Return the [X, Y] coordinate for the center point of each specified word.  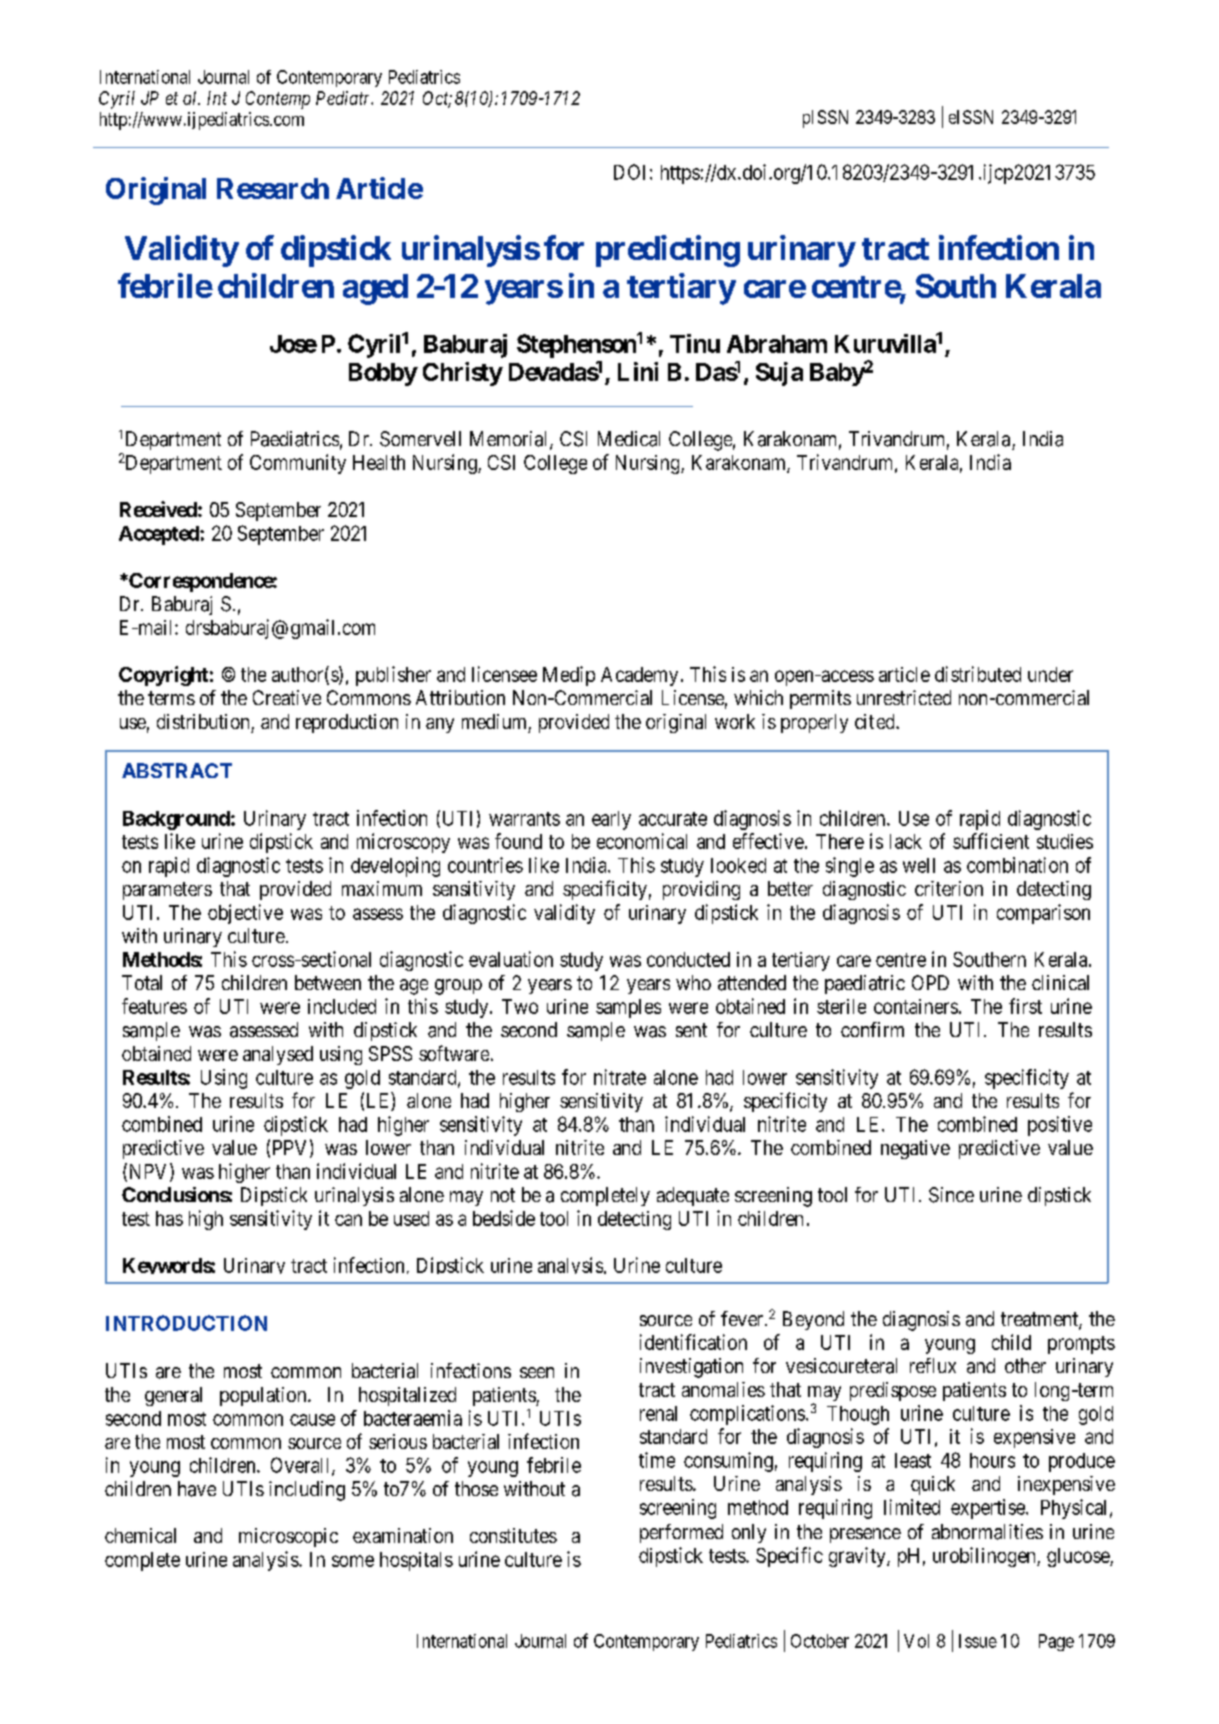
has [169, 1218]
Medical [629, 439]
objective [245, 914]
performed [681, 1533]
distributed [978, 674]
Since [951, 1195]
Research [273, 188]
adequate [693, 1196]
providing [701, 890]
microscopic [288, 1537]
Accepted [160, 535]
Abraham [777, 344]
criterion [949, 888]
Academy [639, 676]
